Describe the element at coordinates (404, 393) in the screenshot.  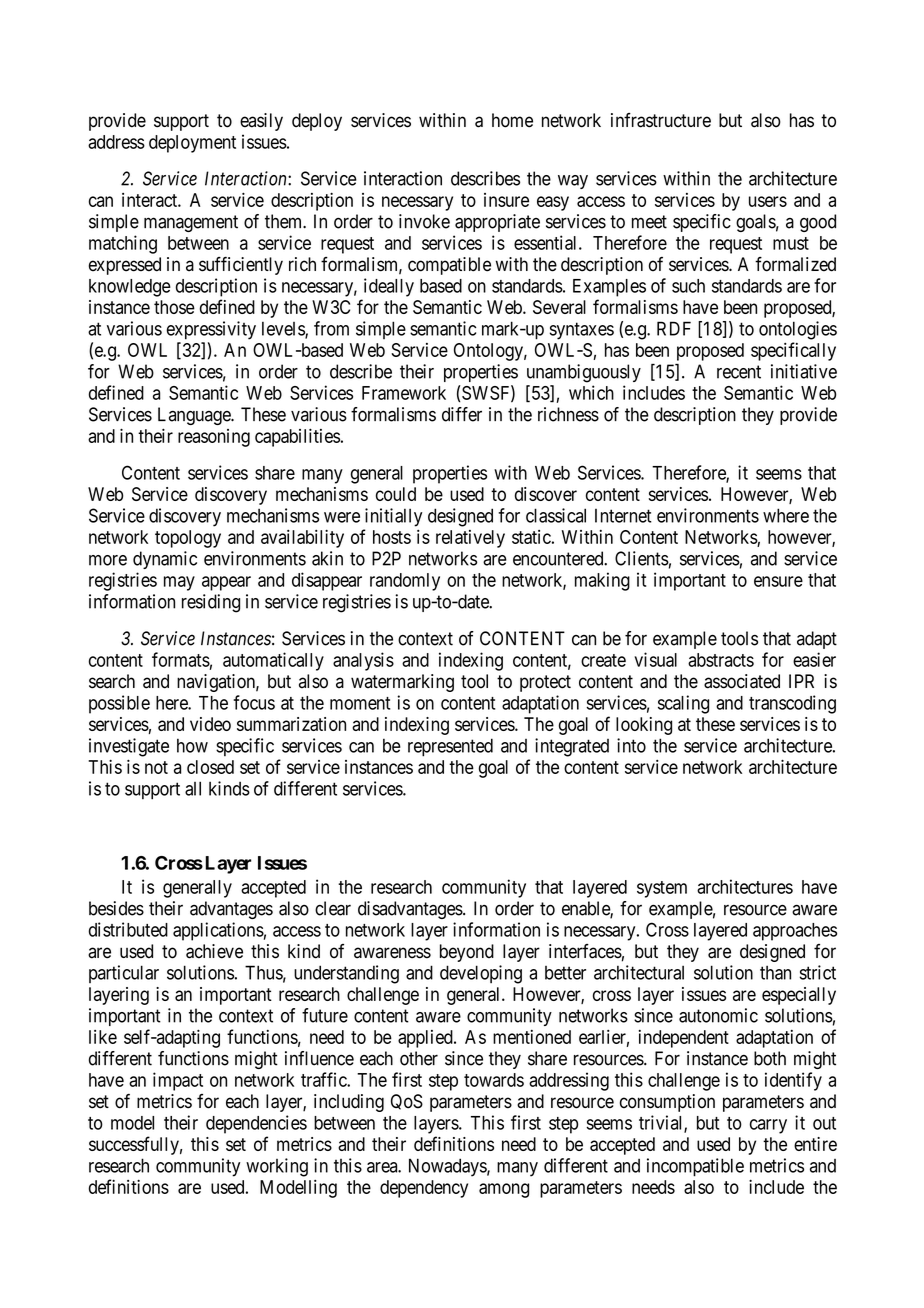
I see `Framework` at that location.
